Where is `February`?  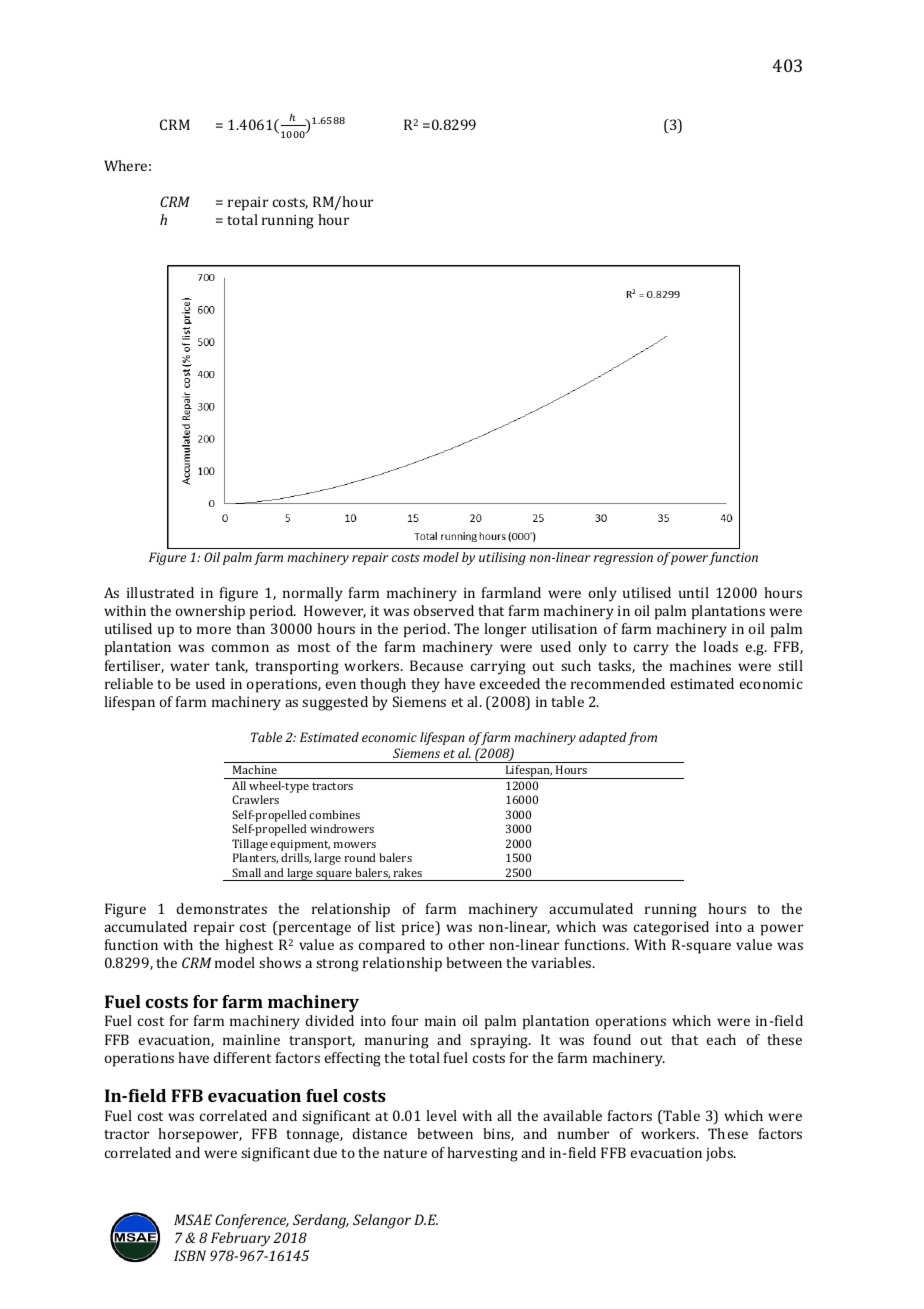
February is located at coordinates (240, 1239).
